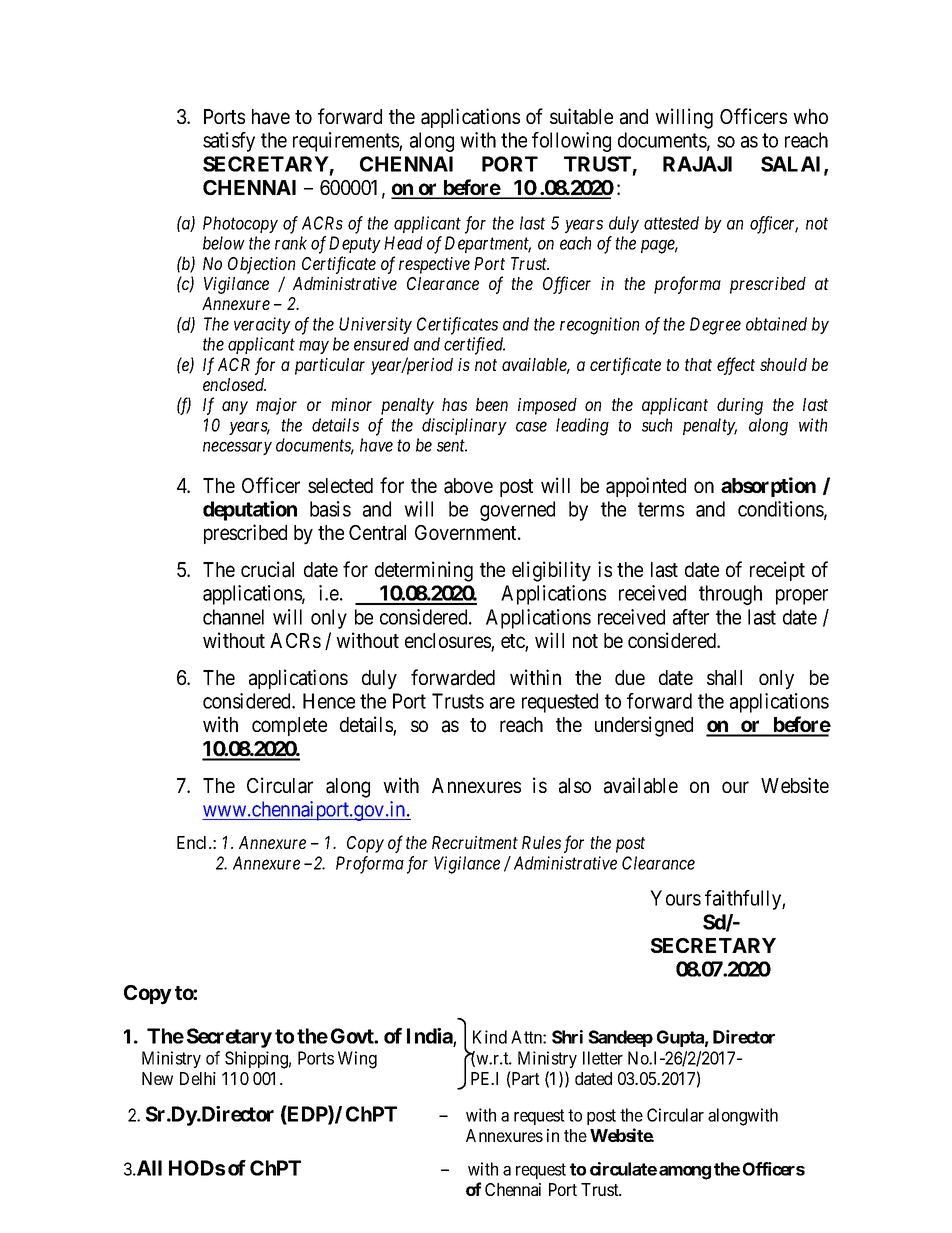 The height and width of the document is (1233, 952). What do you see at coordinates (229, 142) in the document?
I see `satisfy` at bounding box center [229, 142].
